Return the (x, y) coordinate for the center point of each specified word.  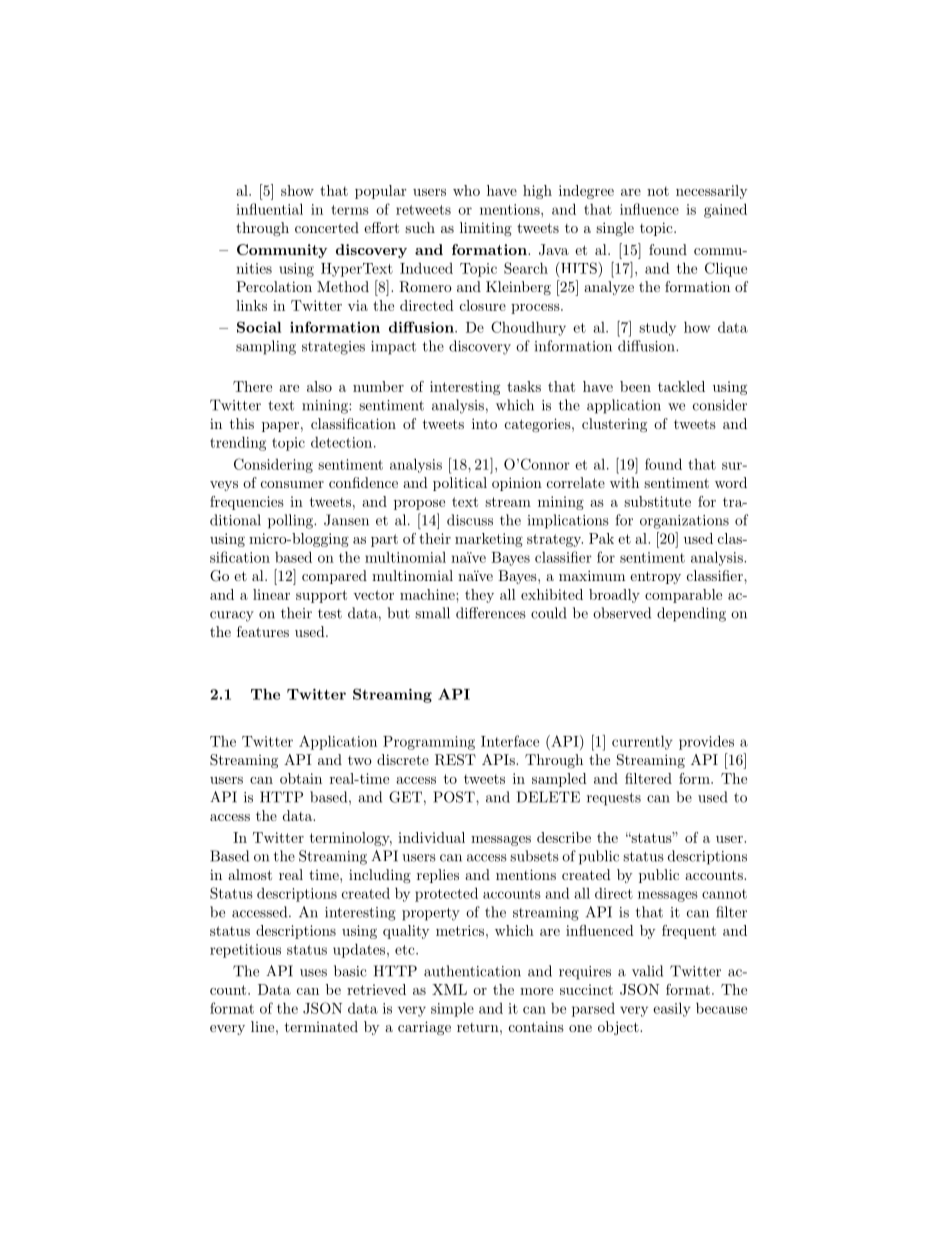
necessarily (712, 192)
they (479, 596)
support (321, 596)
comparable (683, 596)
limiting (486, 229)
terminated (321, 1026)
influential (269, 209)
